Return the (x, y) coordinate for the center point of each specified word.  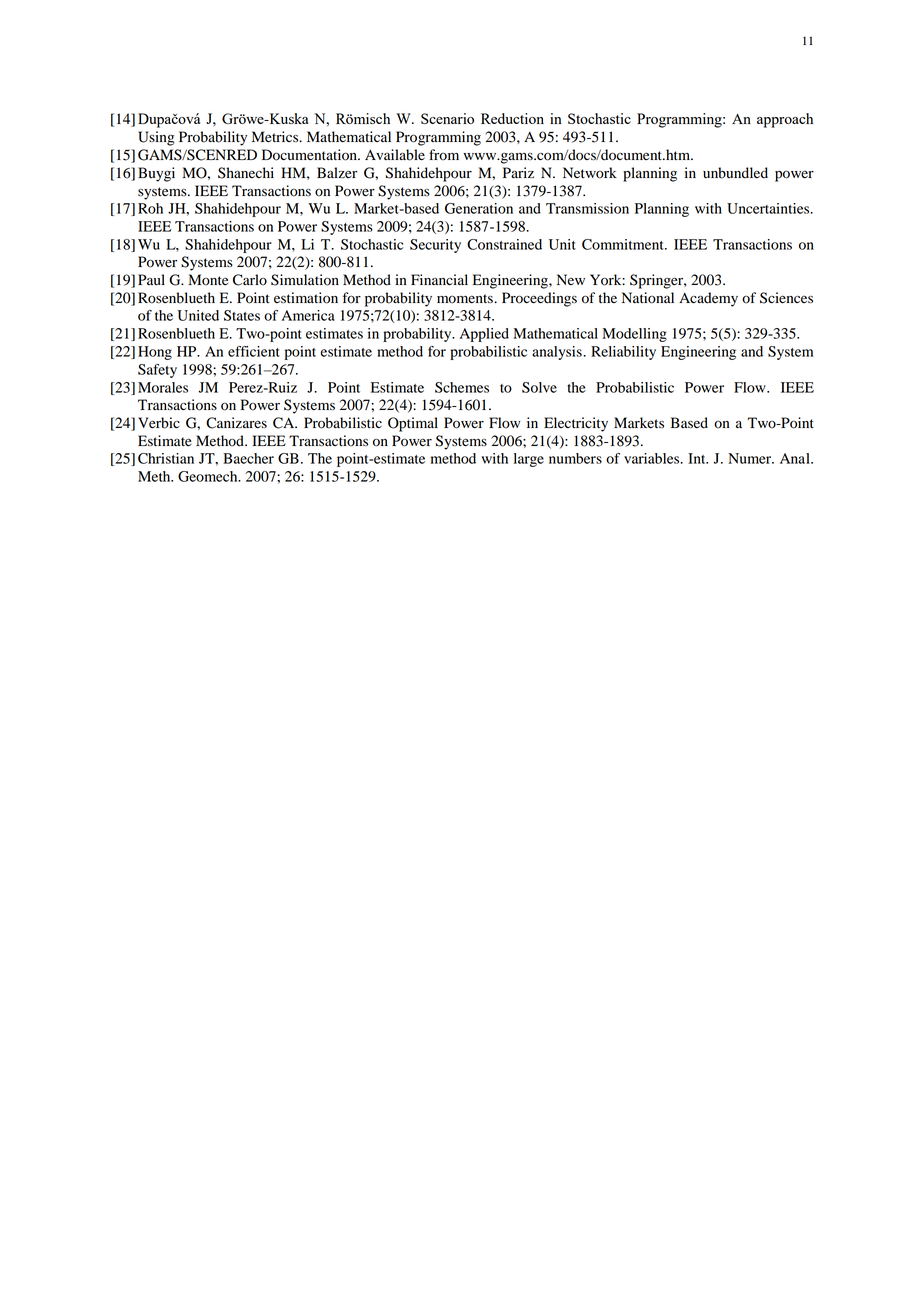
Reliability (623, 353)
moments (466, 299)
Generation (479, 208)
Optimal (413, 424)
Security (435, 246)
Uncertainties (769, 208)
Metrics (276, 137)
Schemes (462, 387)
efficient (254, 351)
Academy (708, 299)
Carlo (250, 280)
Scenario (447, 118)
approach (785, 120)
